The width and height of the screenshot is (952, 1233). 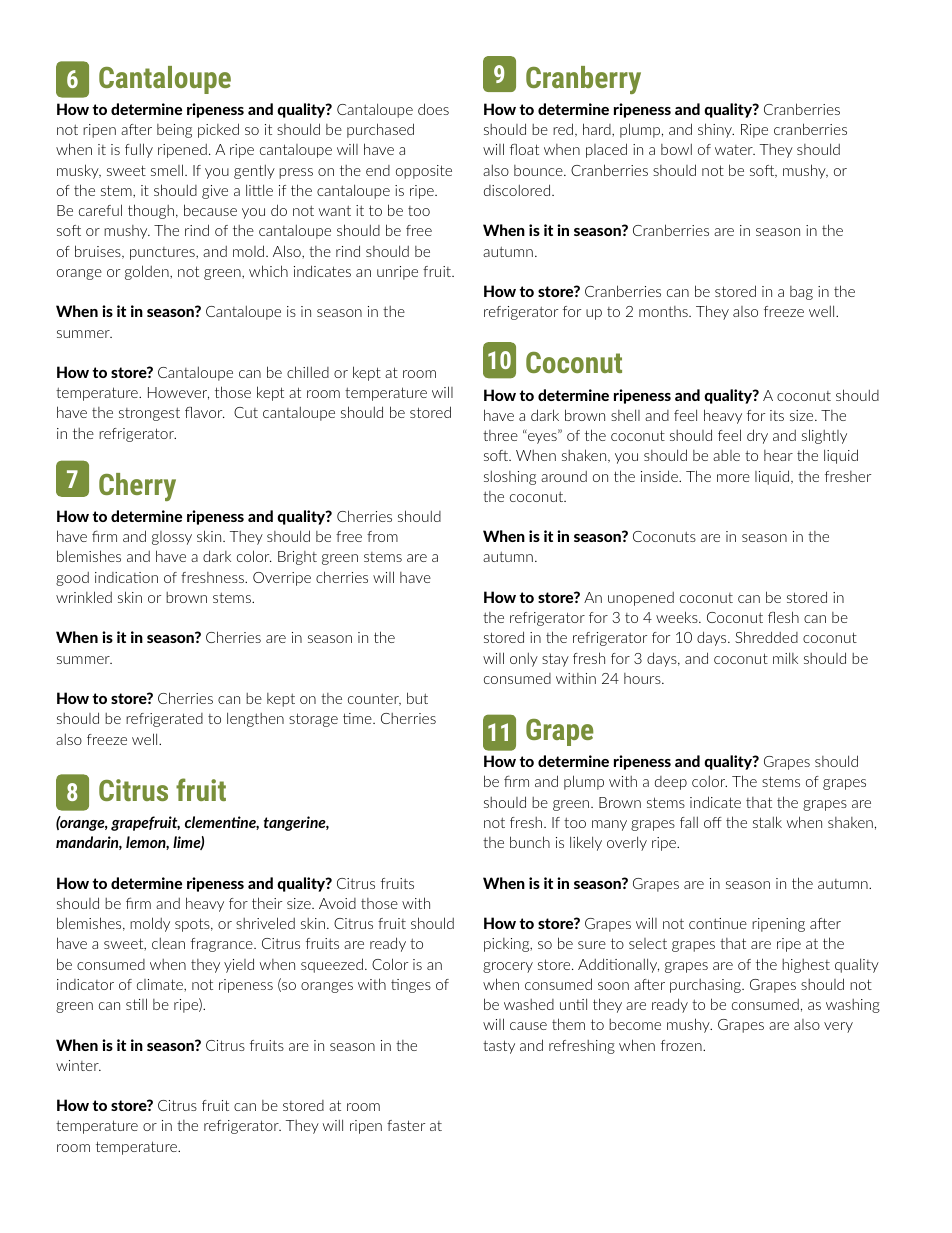 I want to click on chilled, so click(x=308, y=372).
